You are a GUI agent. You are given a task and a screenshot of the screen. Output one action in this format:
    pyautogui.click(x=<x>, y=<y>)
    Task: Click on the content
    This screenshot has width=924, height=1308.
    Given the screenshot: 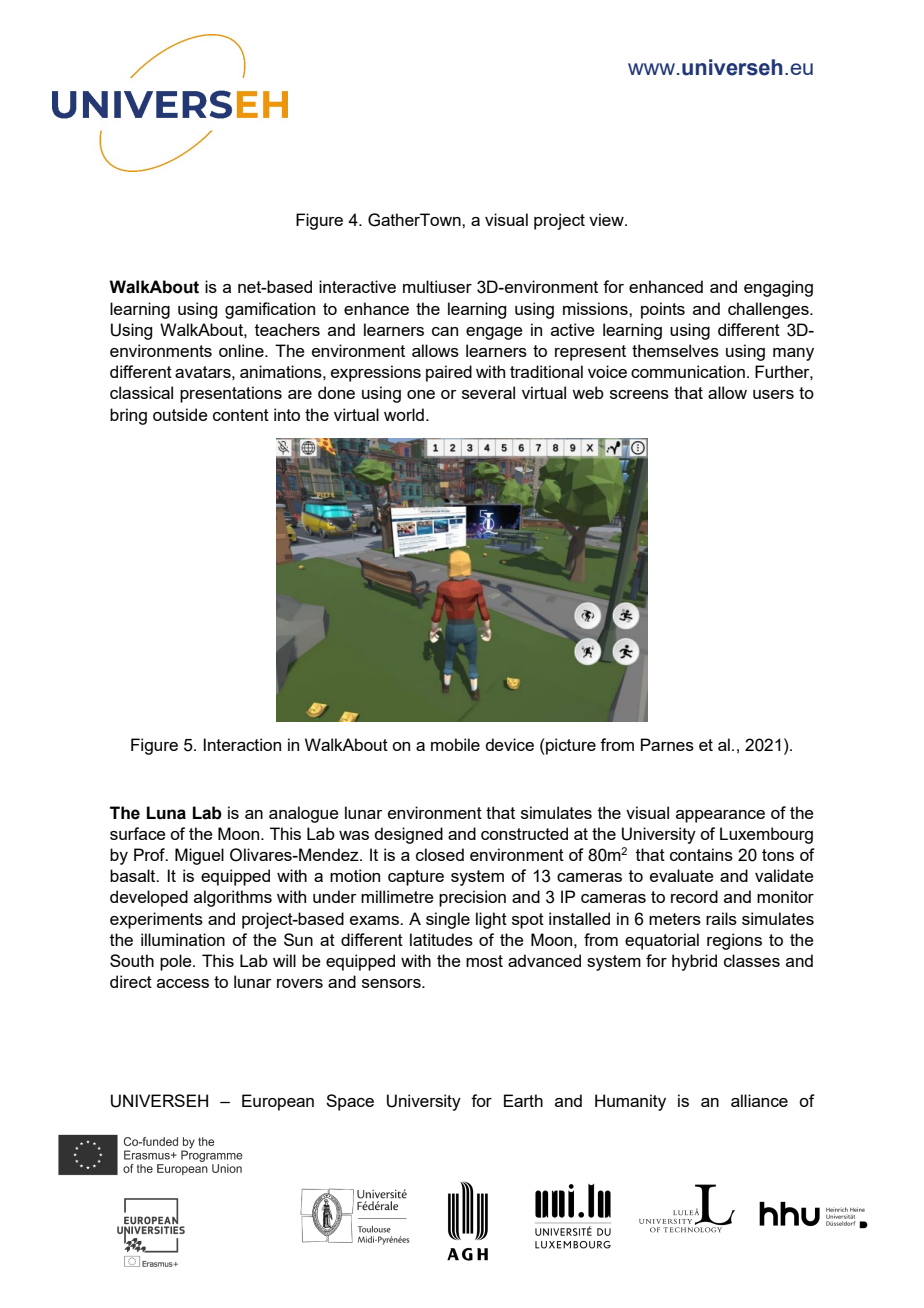 What is the action you would take?
    pyautogui.click(x=241, y=415)
